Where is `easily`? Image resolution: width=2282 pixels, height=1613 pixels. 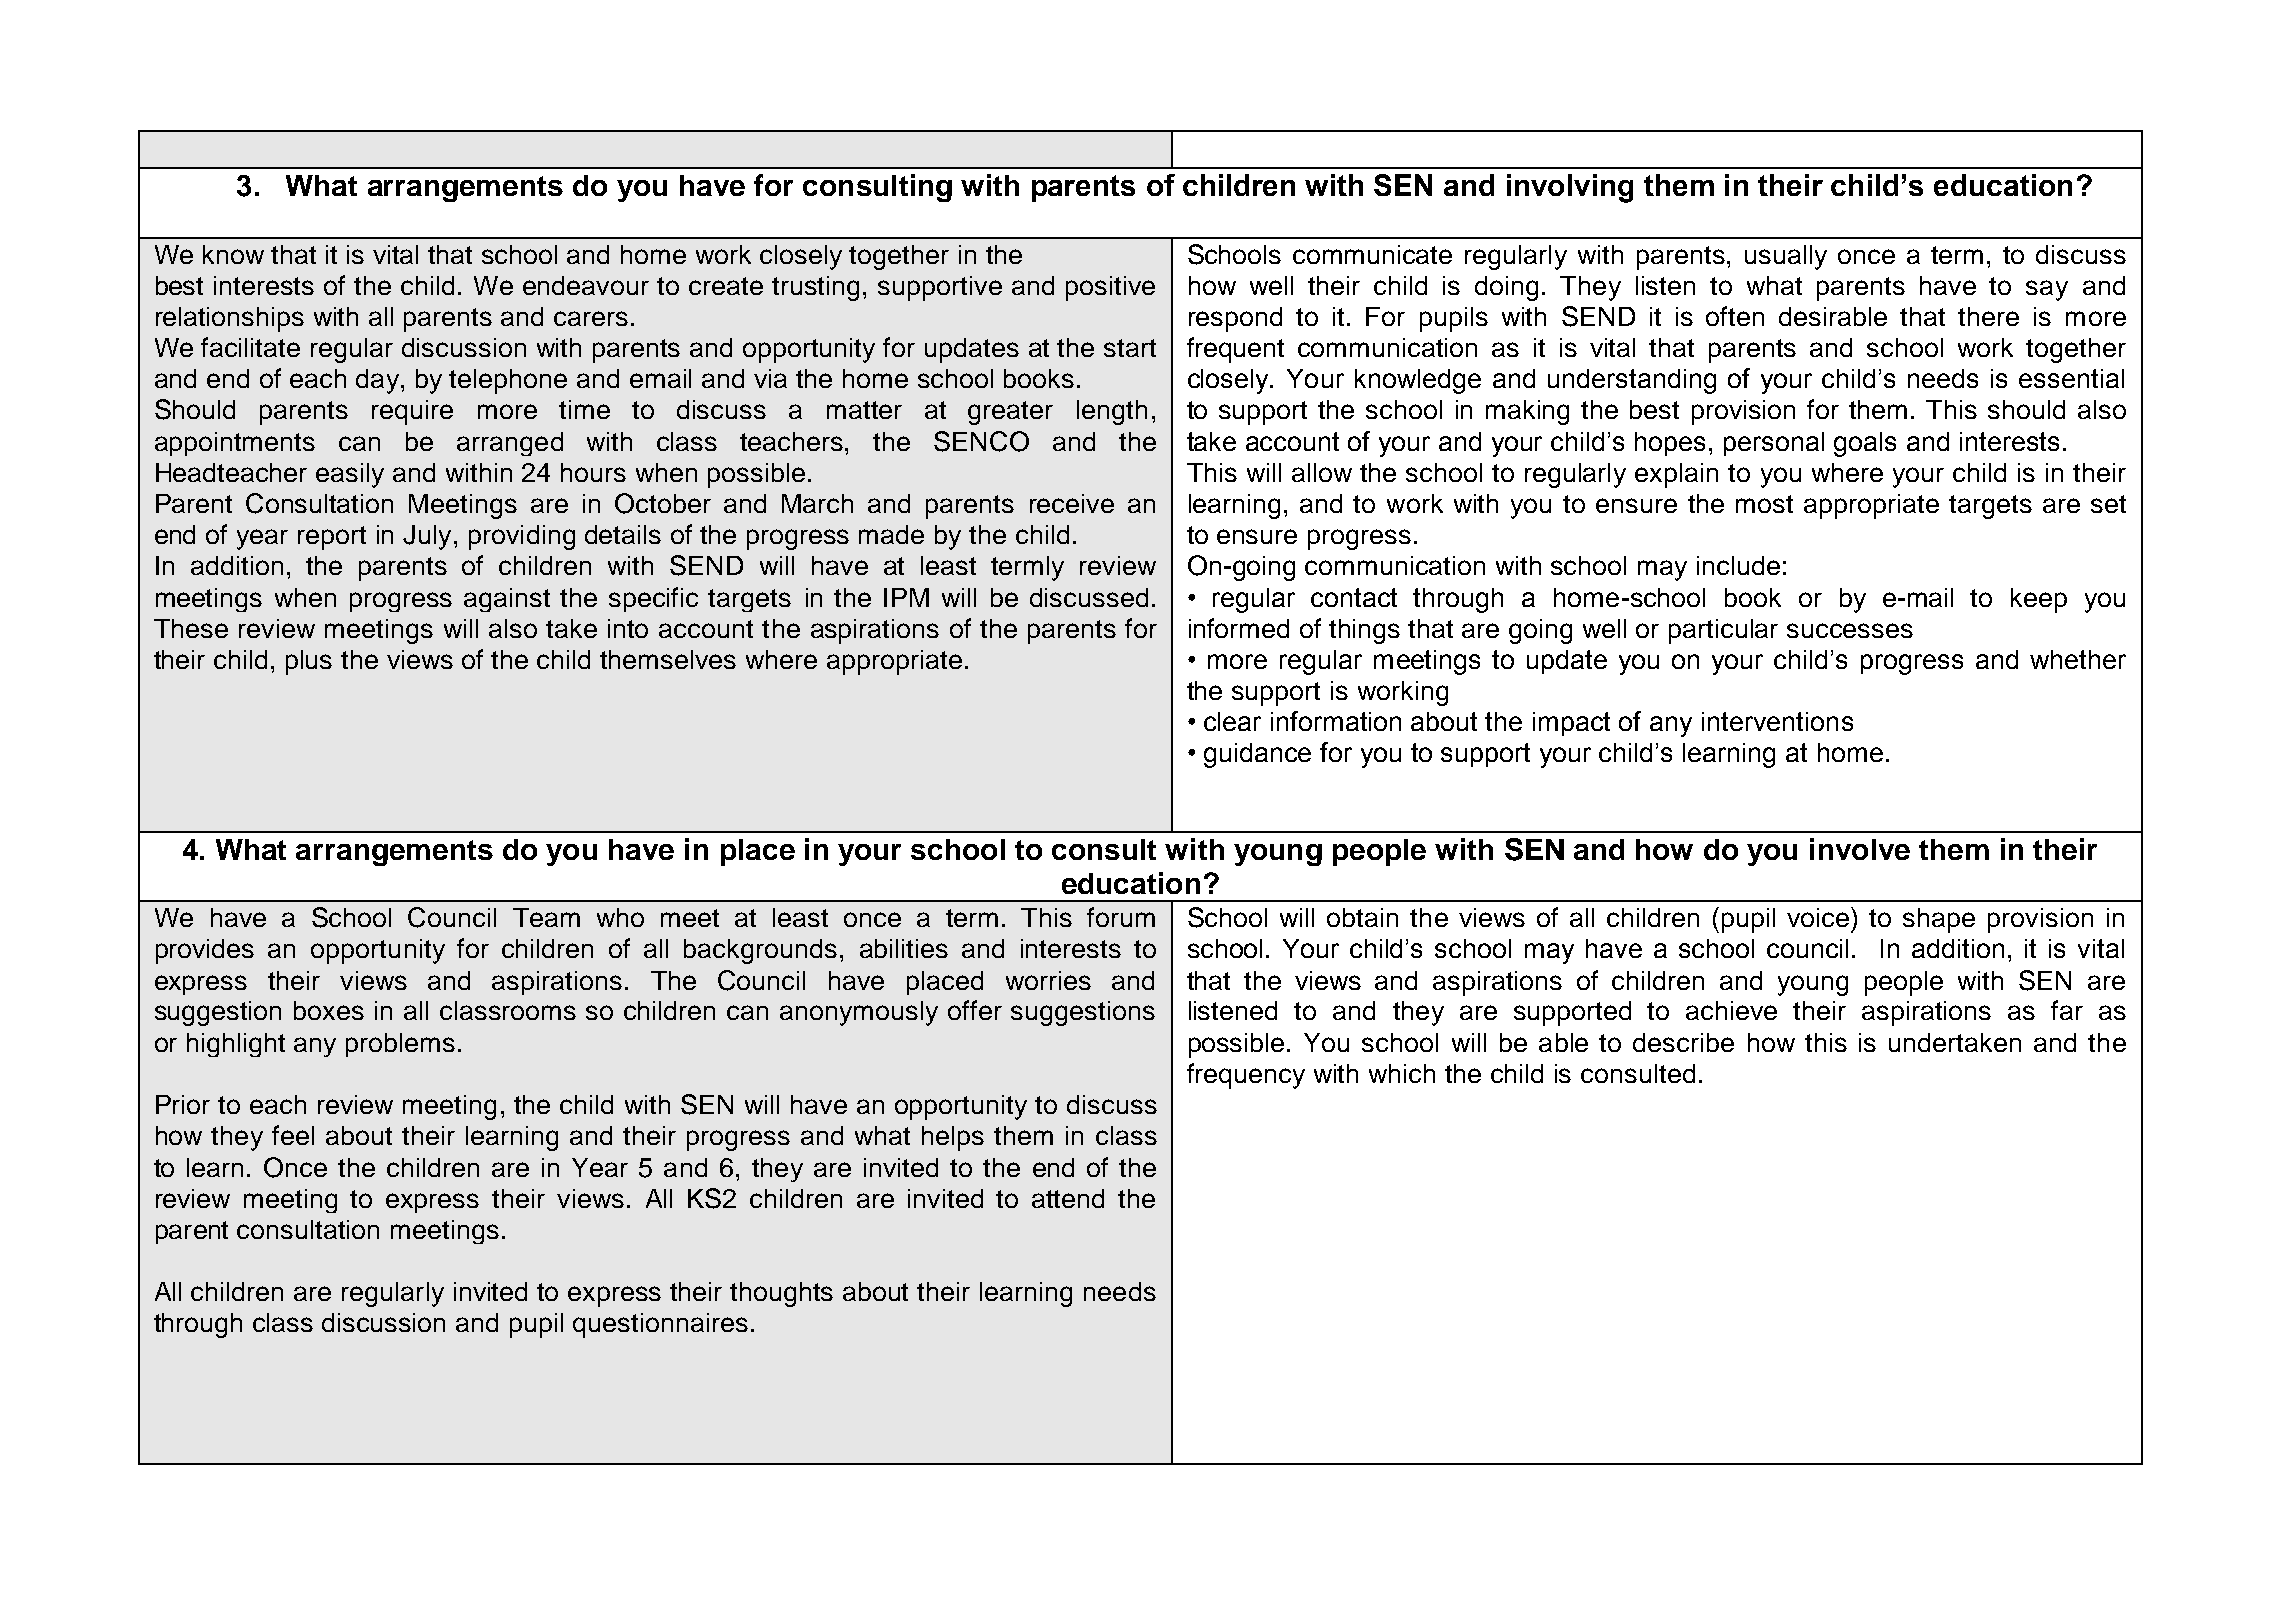 easily is located at coordinates (350, 475).
